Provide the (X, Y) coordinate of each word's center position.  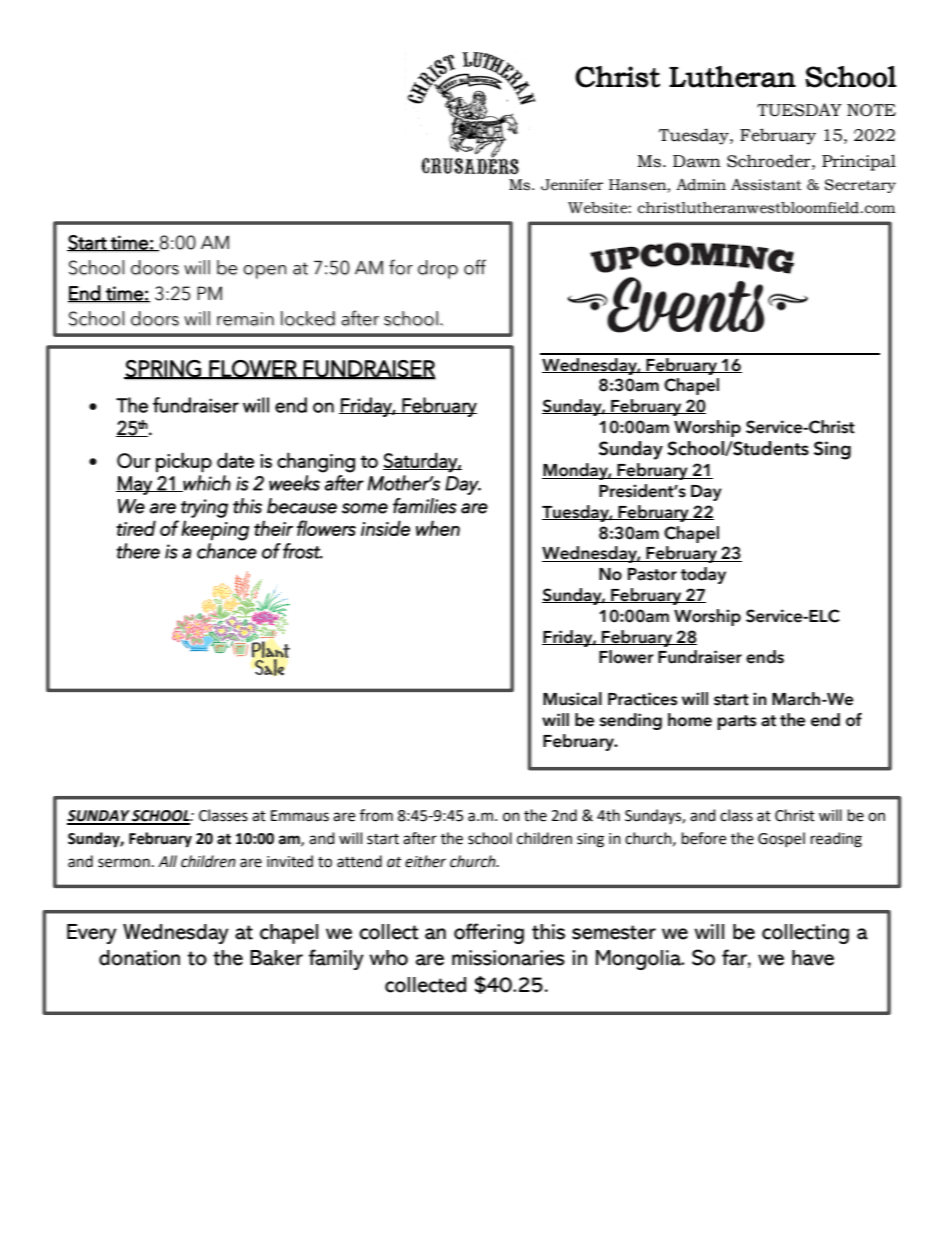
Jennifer (572, 185)
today (703, 575)
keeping (215, 530)
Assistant (766, 185)
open (264, 272)
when (438, 528)
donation (139, 958)
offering (489, 933)
